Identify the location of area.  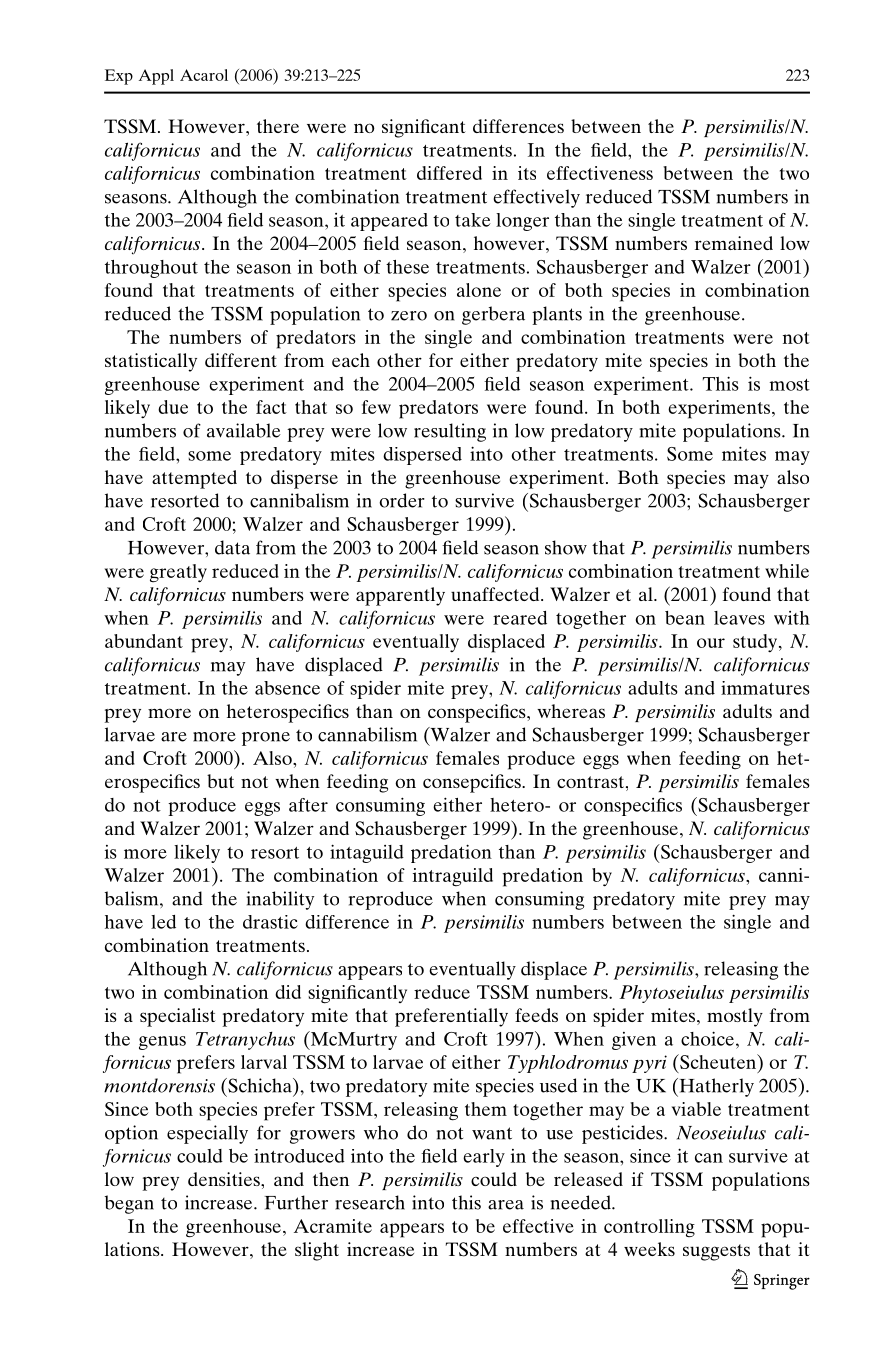
(506, 1205).
